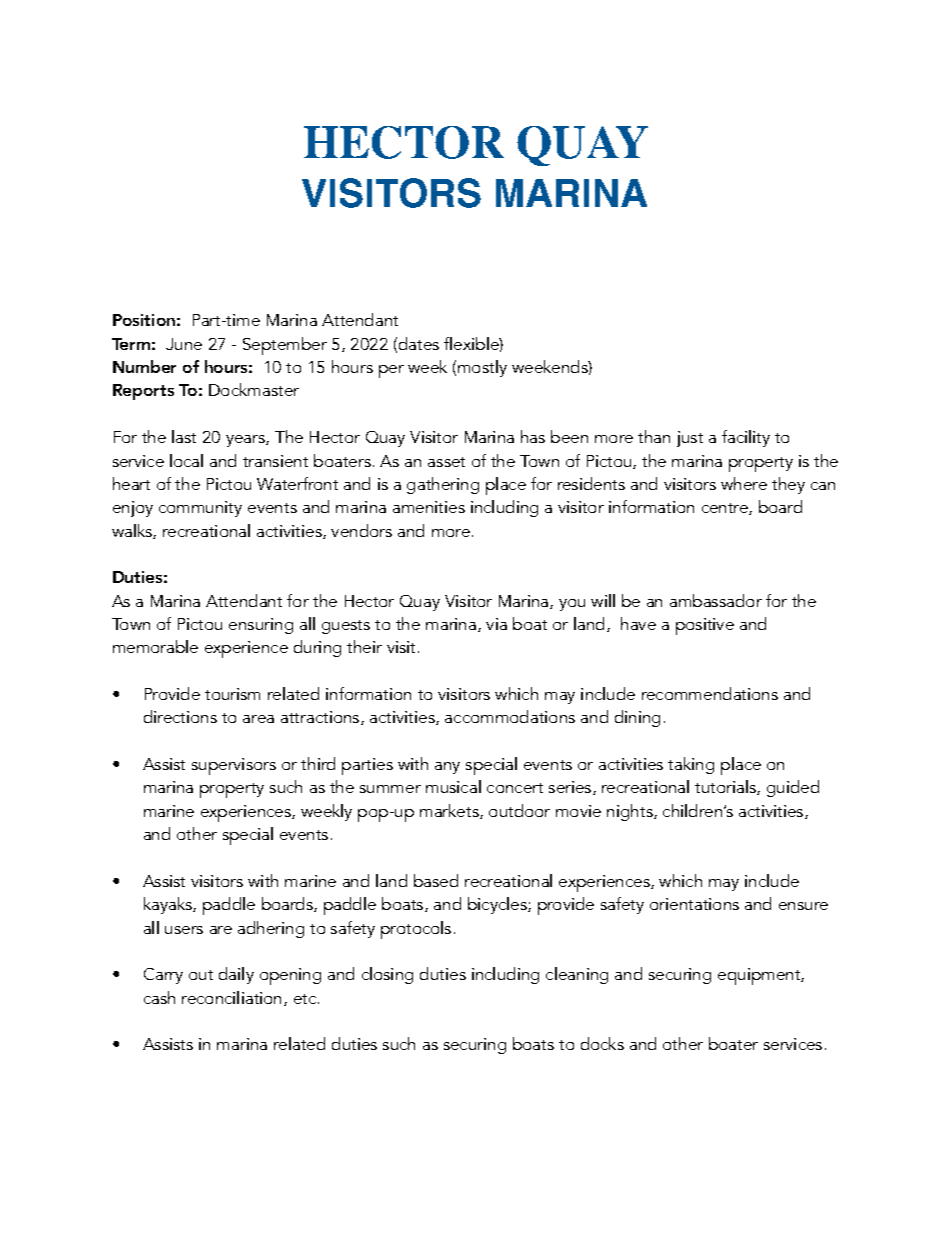  Describe the element at coordinates (184, 930) in the image. I see `users` at that location.
